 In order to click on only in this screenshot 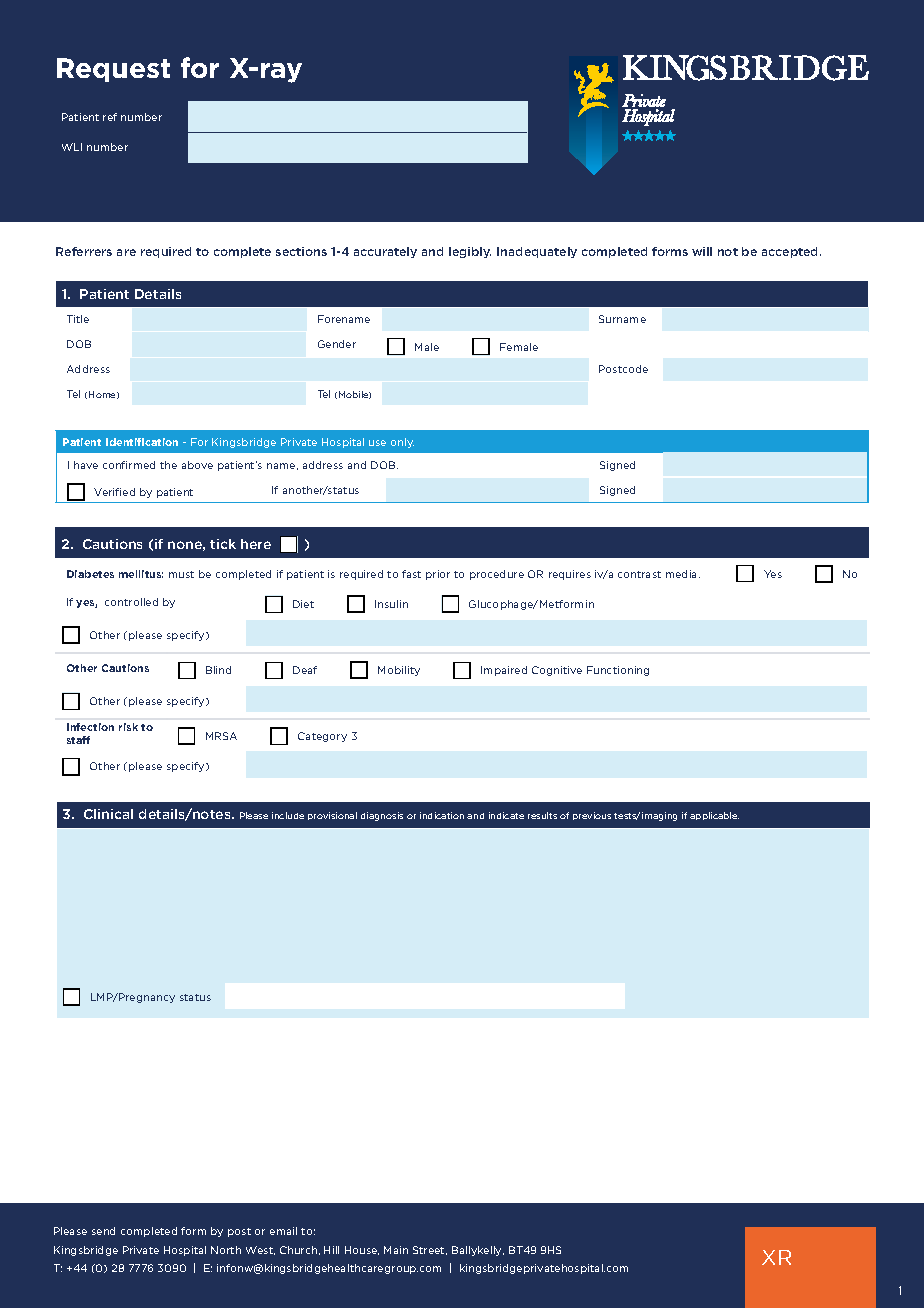, I will do `click(402, 443)`.
